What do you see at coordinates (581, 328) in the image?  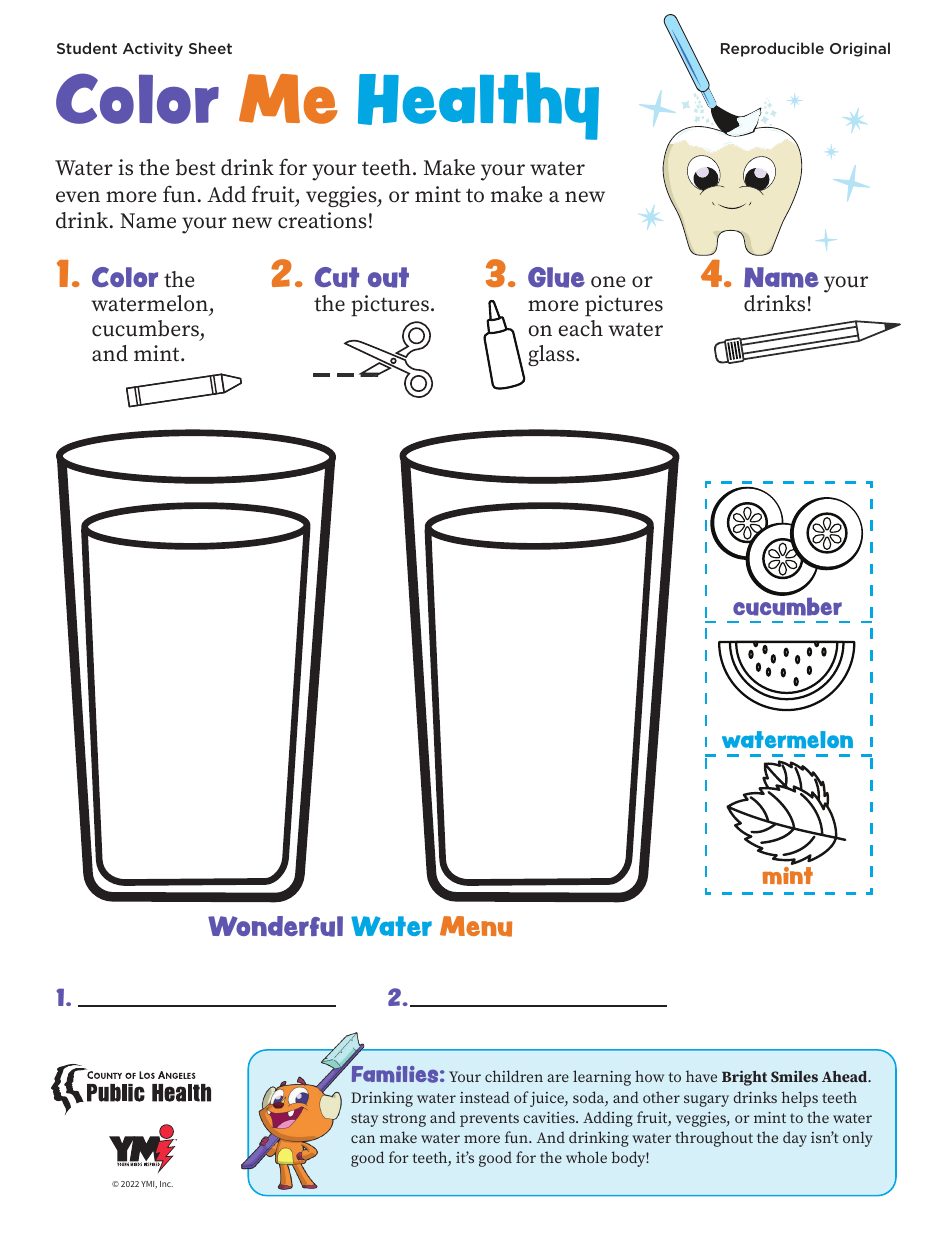 I see `each` at bounding box center [581, 328].
